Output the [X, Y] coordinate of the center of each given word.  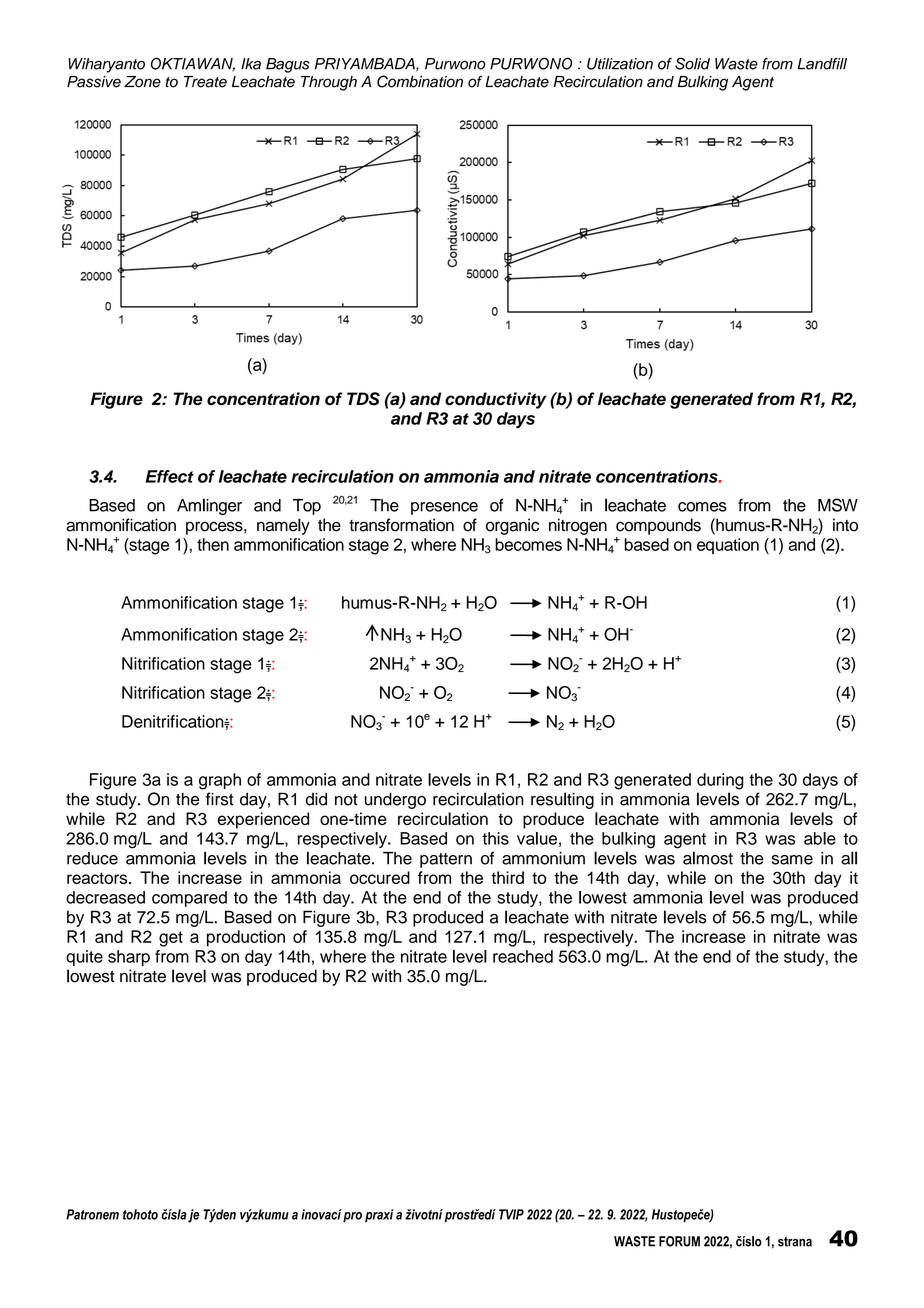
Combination [420, 81]
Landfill [822, 64]
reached [523, 956]
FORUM [679, 1241]
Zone [142, 82]
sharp [129, 958]
